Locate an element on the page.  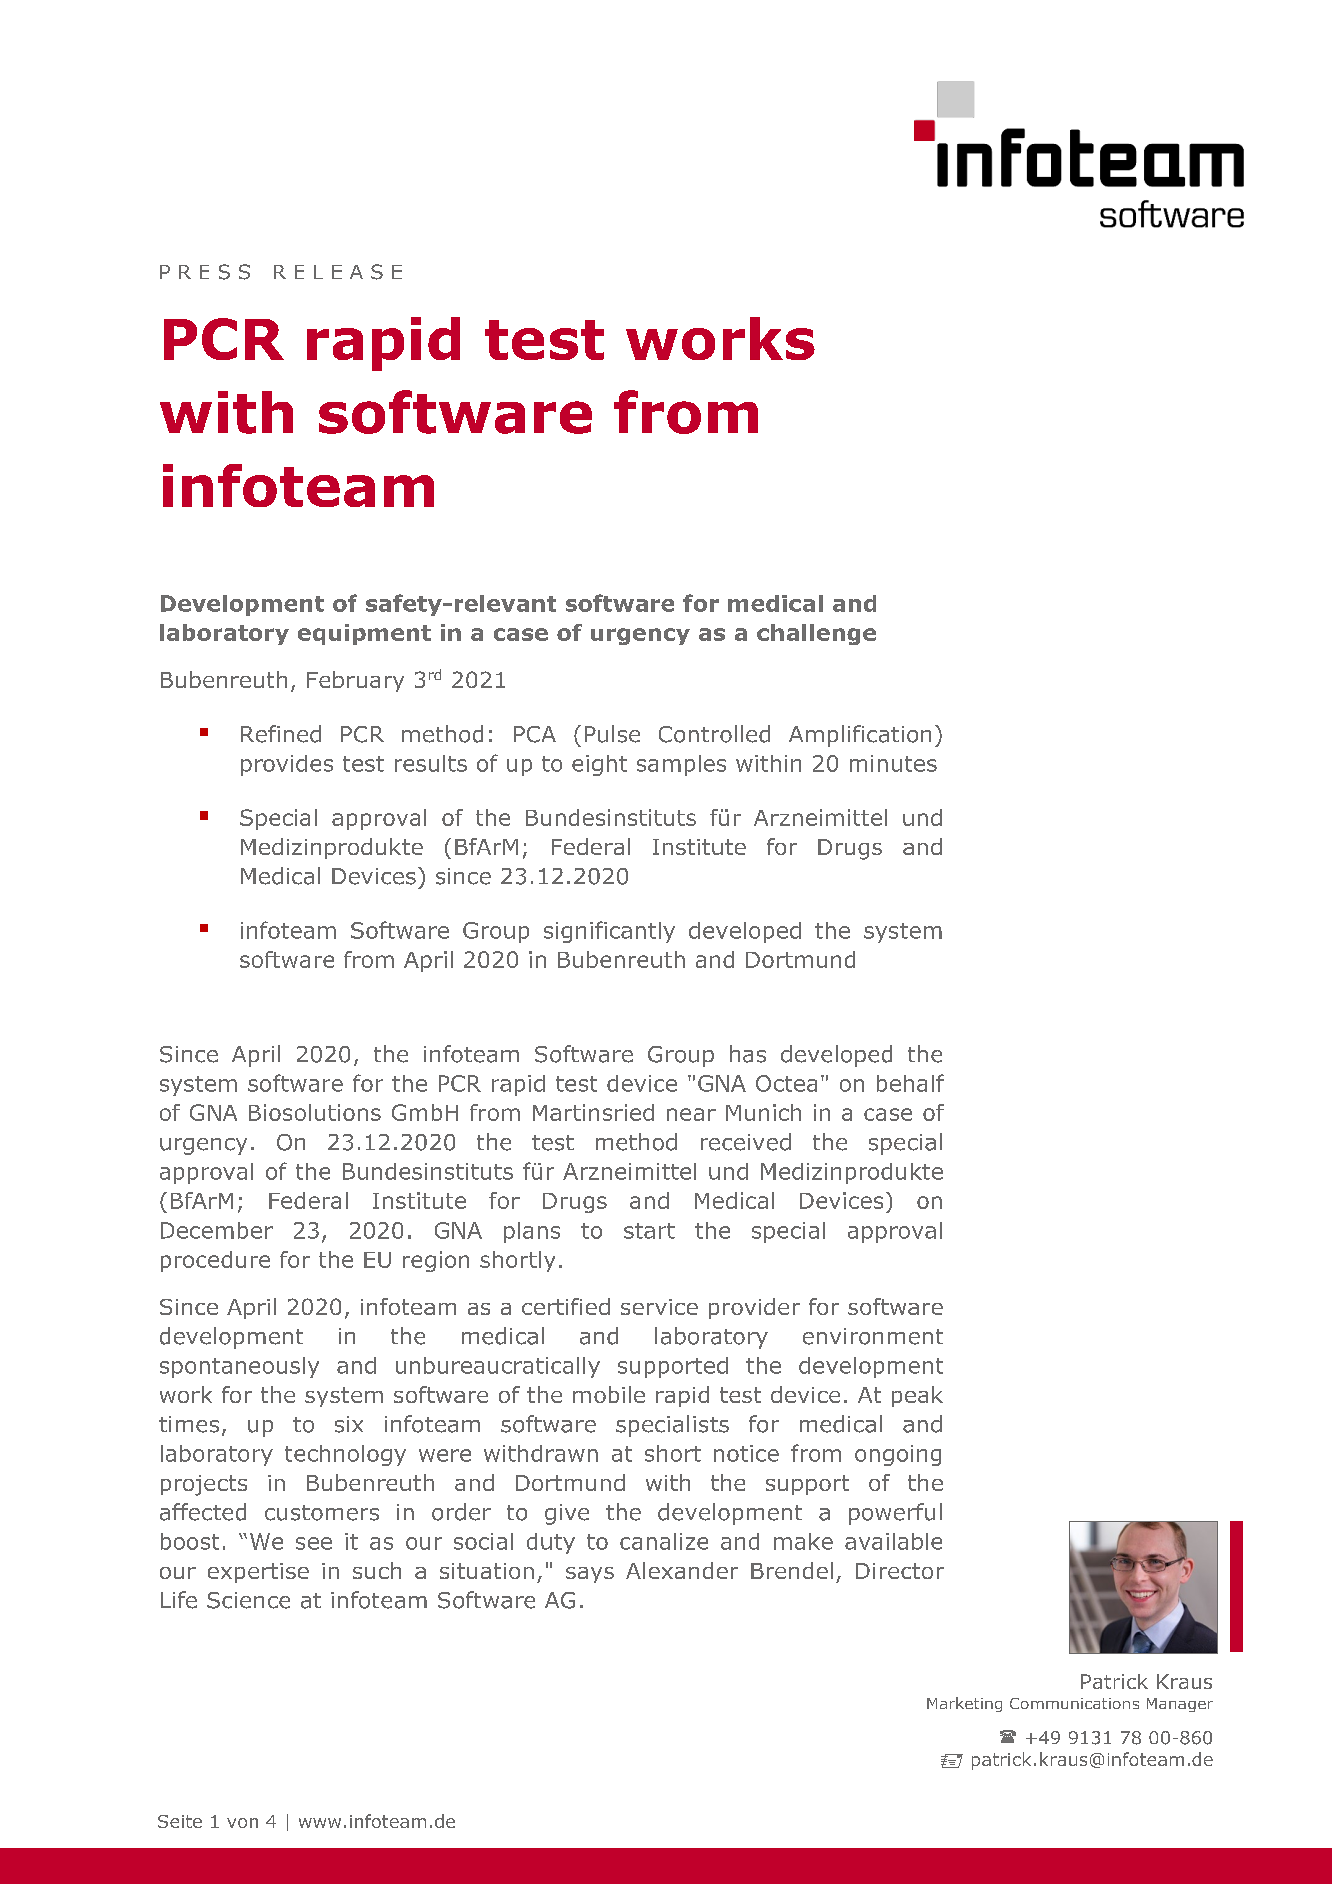
von is located at coordinates (242, 1823).
